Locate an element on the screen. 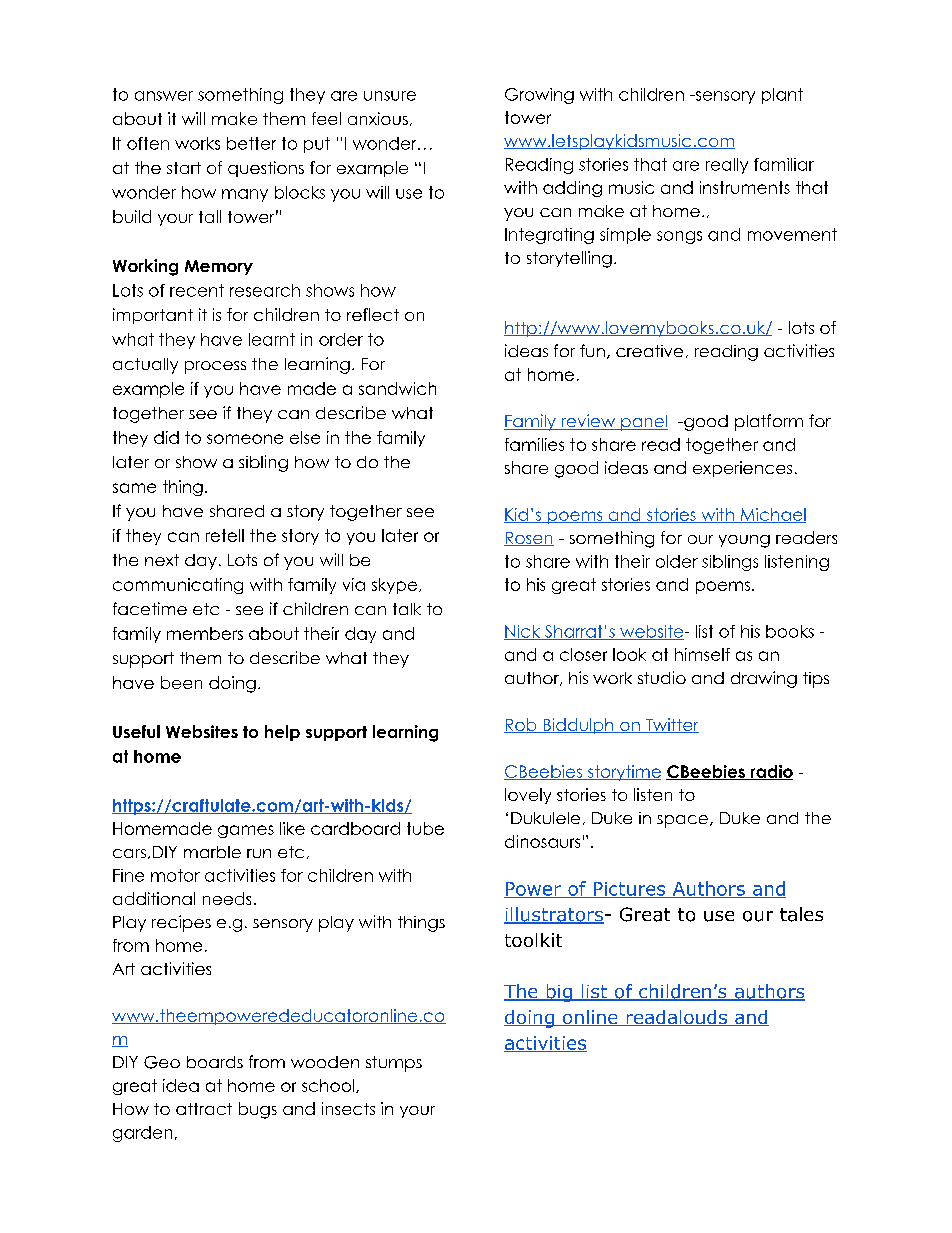  attract is located at coordinates (204, 1109).
